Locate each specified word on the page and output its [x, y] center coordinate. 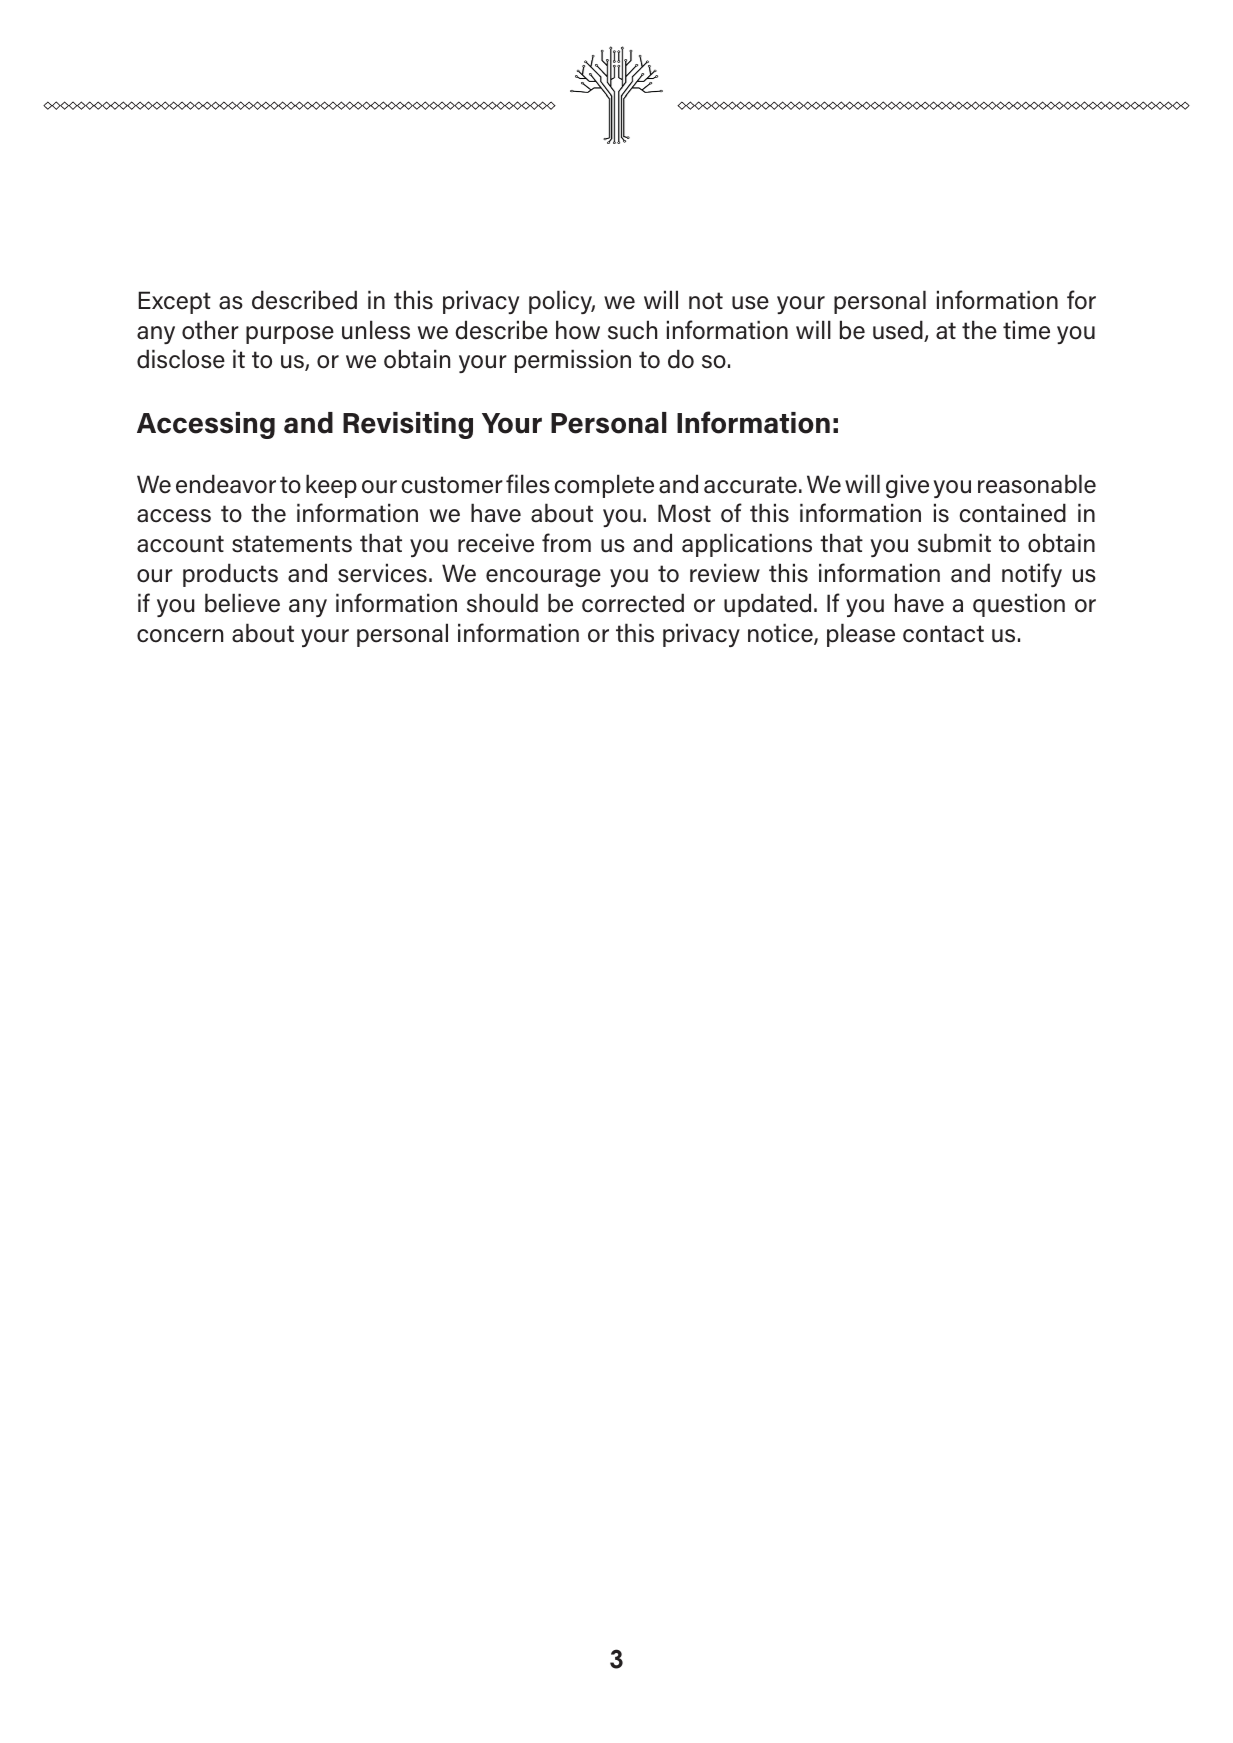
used [899, 331]
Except [174, 302]
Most [684, 513]
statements [292, 544]
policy [562, 302]
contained [1012, 513]
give [907, 486]
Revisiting [408, 425]
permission [573, 361]
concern [180, 636]
